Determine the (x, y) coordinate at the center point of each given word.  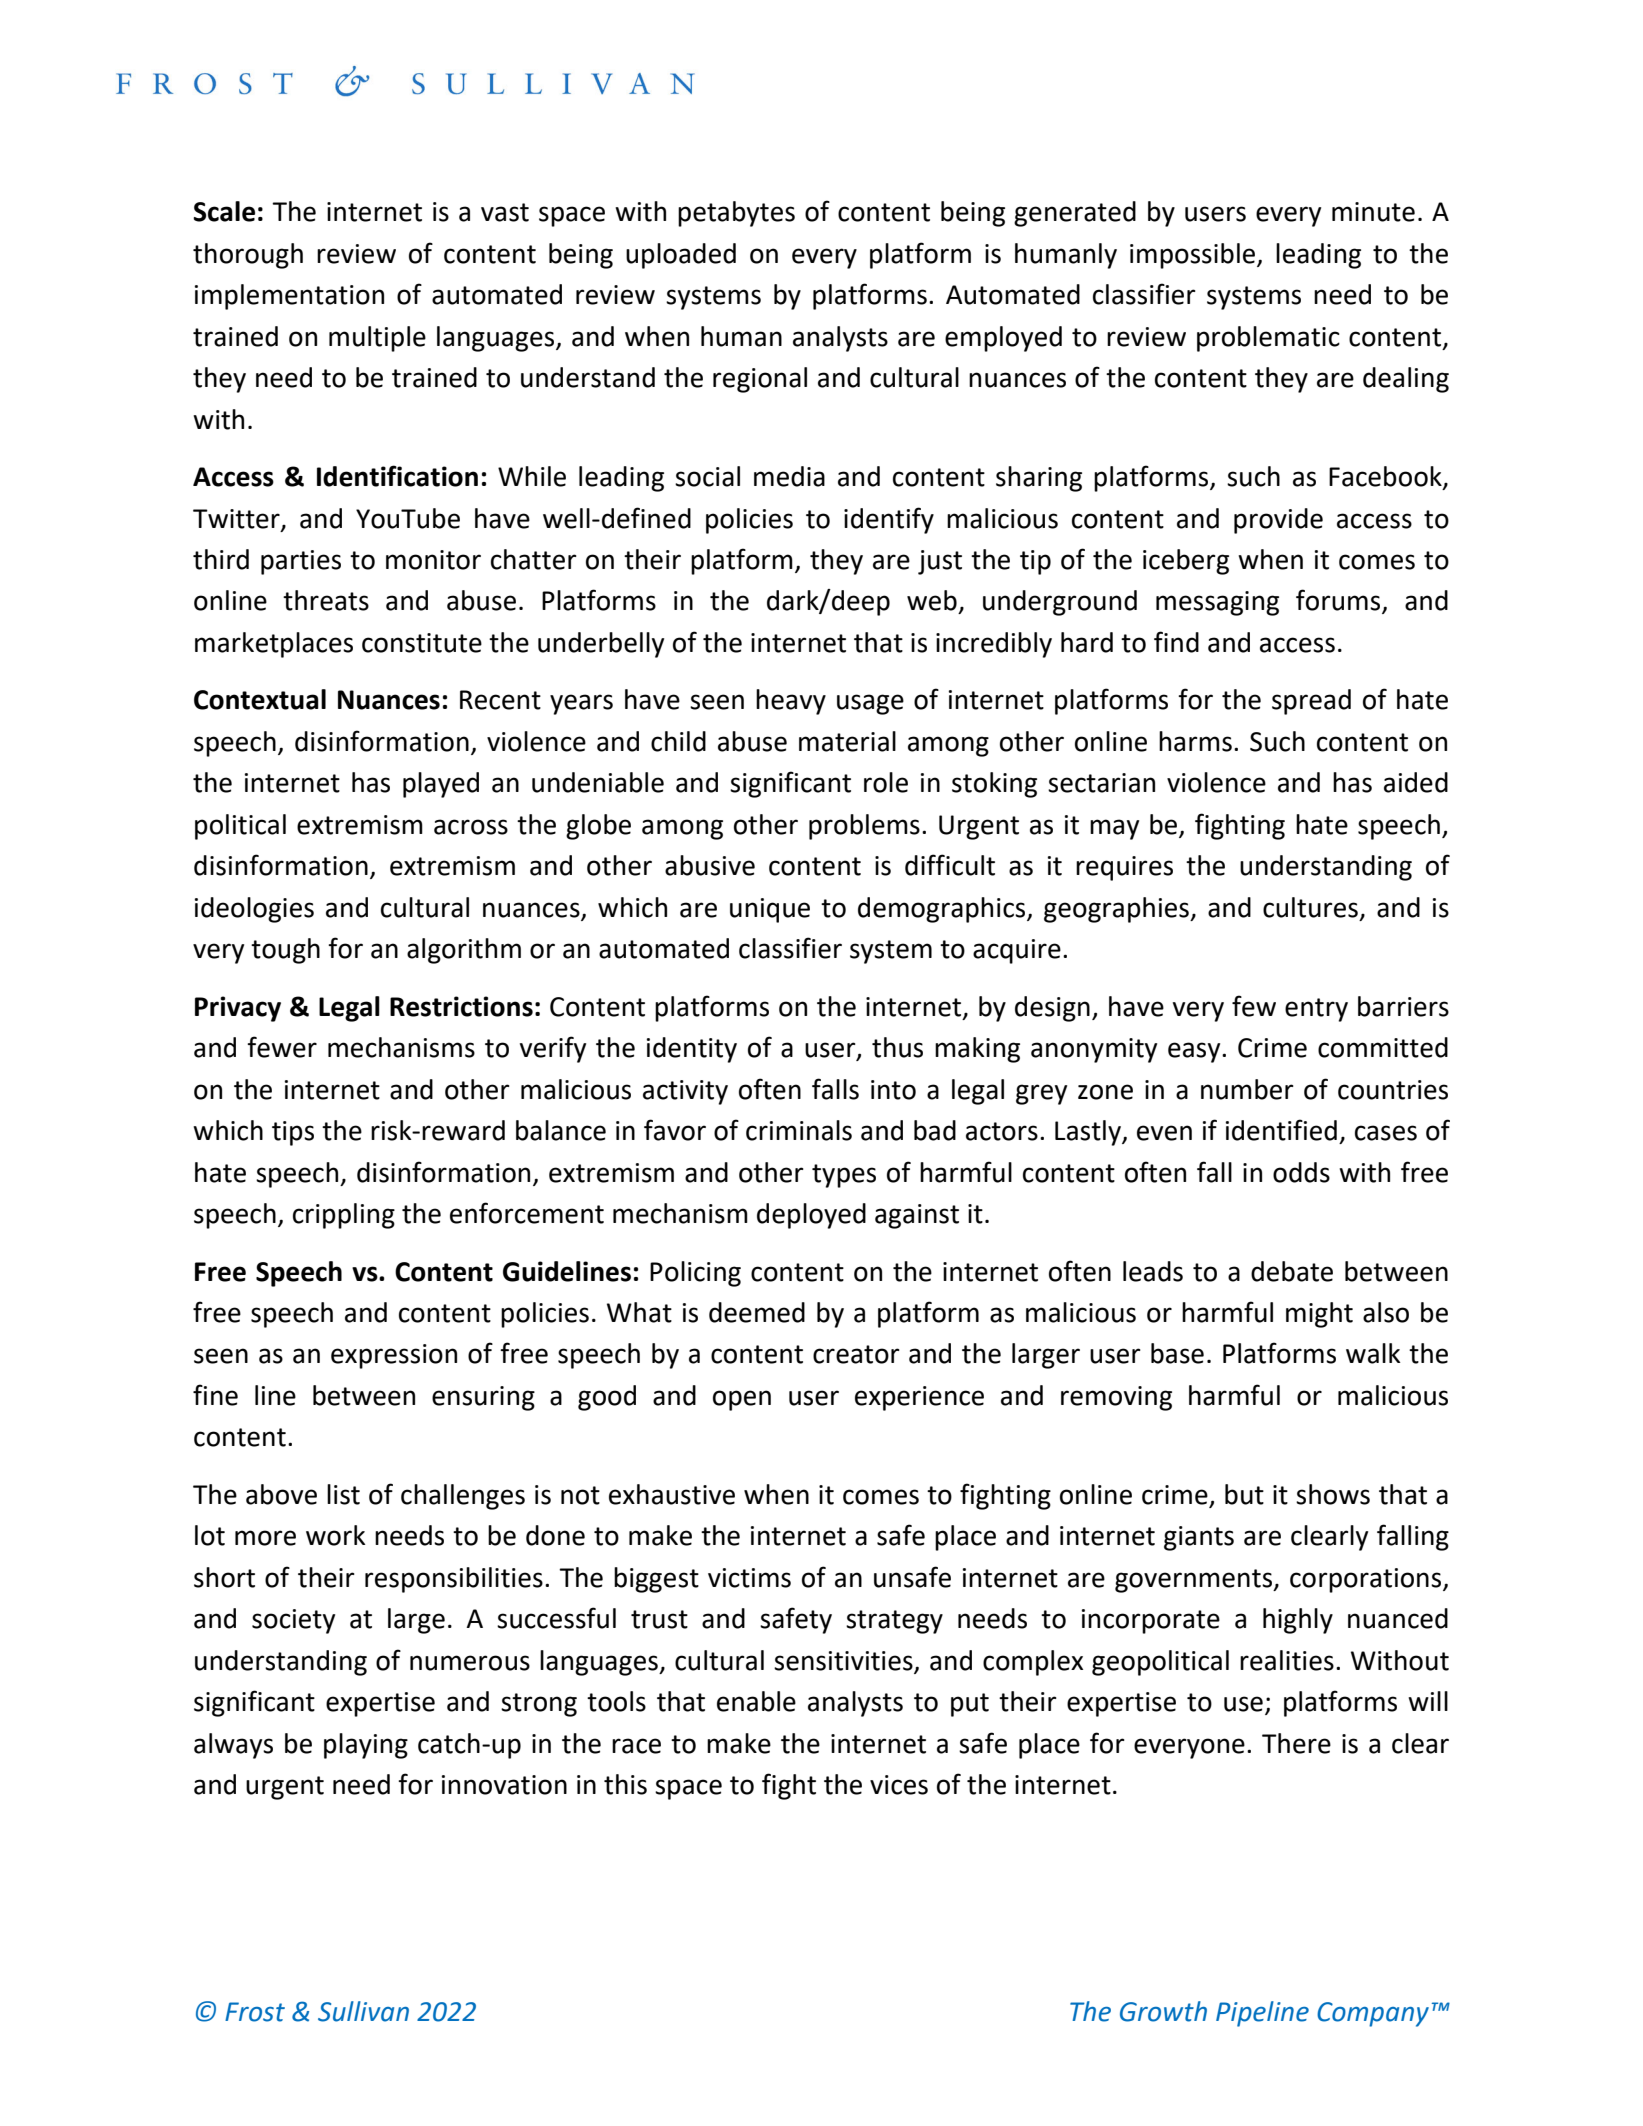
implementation (289, 297)
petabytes (736, 214)
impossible (1194, 256)
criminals (799, 1130)
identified (1281, 1130)
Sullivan (363, 2011)
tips (293, 1133)
